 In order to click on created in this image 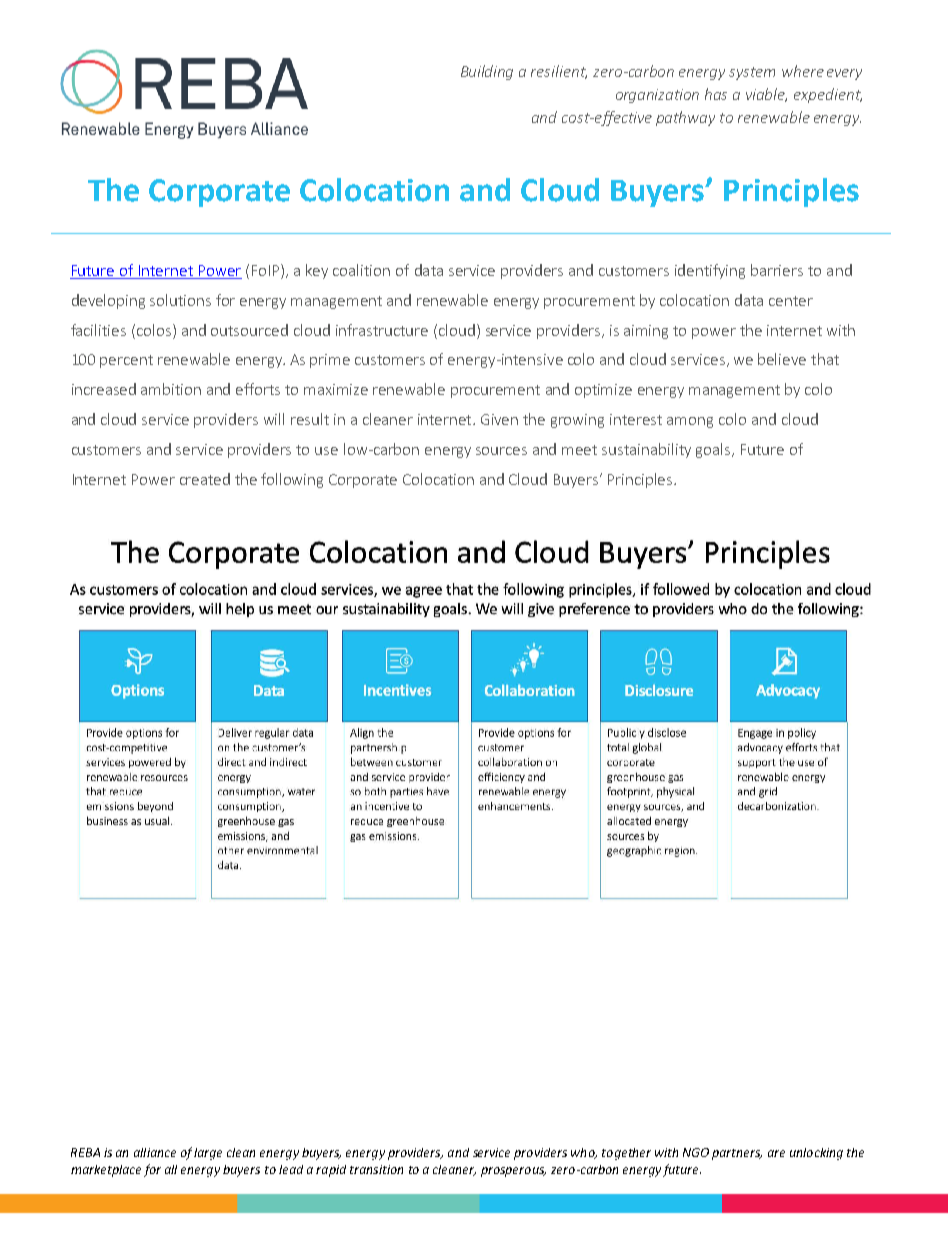, I will do `click(205, 479)`.
